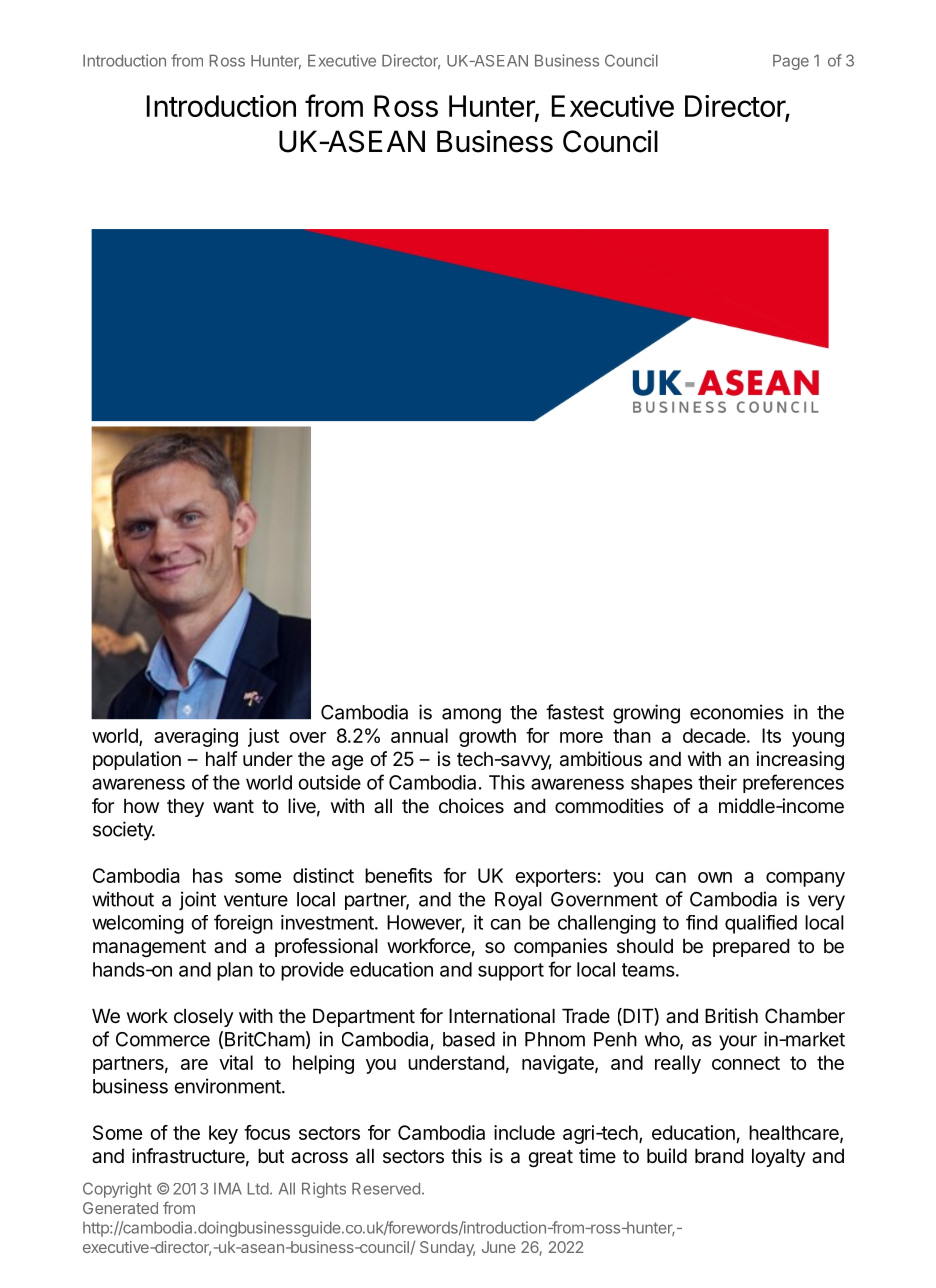  I want to click on among, so click(471, 716).
